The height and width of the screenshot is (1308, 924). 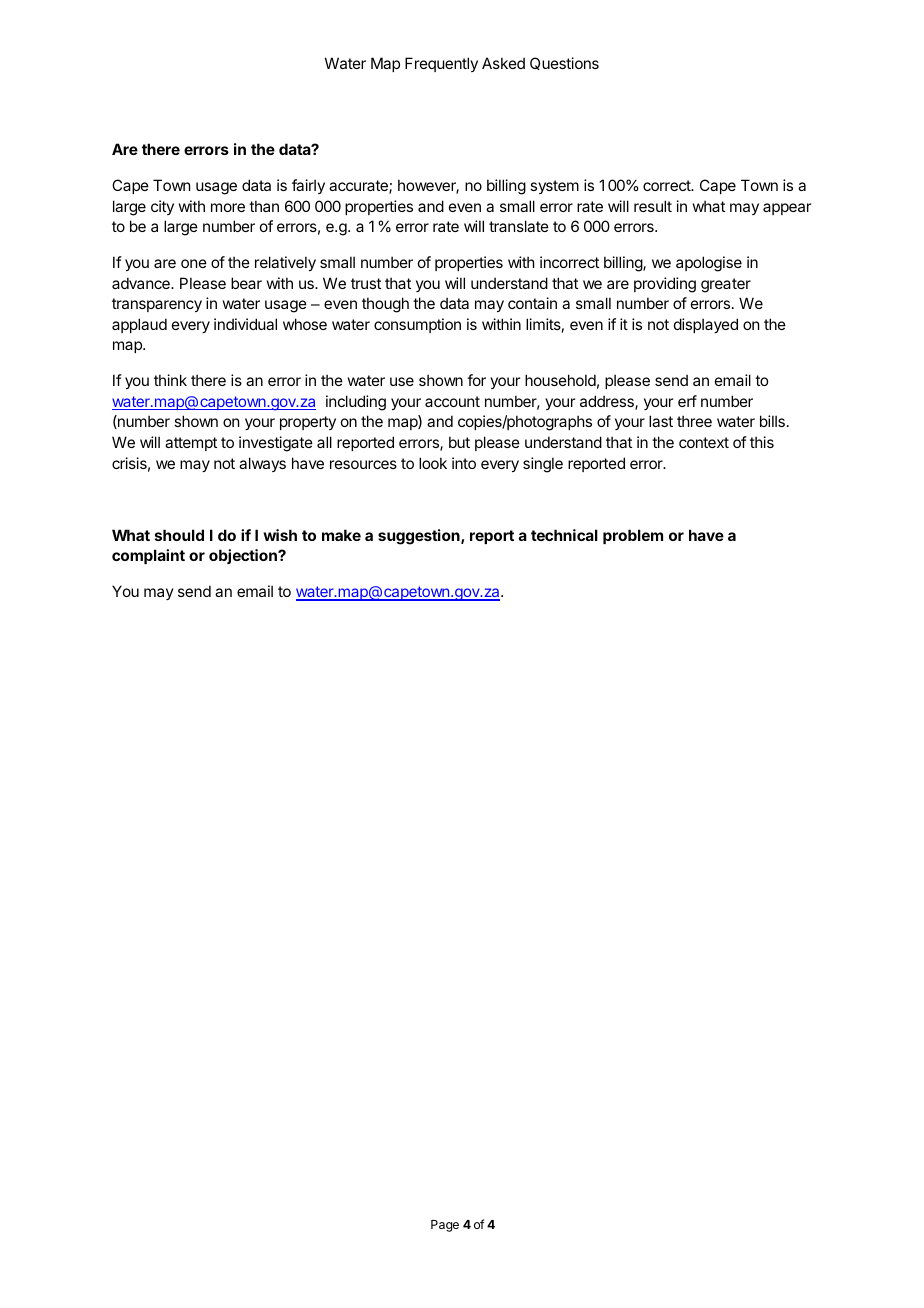 What do you see at coordinates (244, 556) in the screenshot?
I see `objection` at bounding box center [244, 556].
